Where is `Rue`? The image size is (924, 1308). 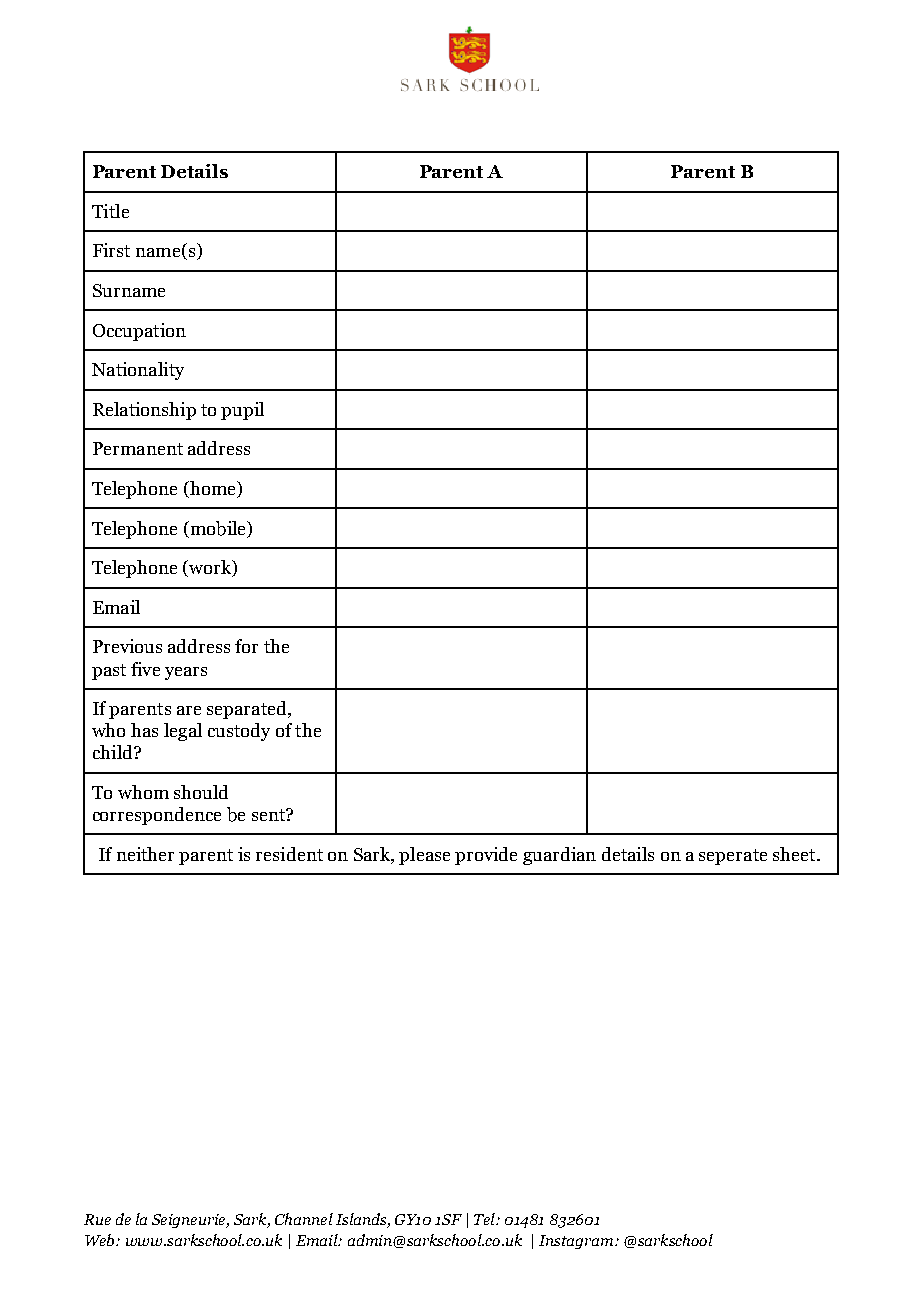 Rue is located at coordinates (97, 1219).
